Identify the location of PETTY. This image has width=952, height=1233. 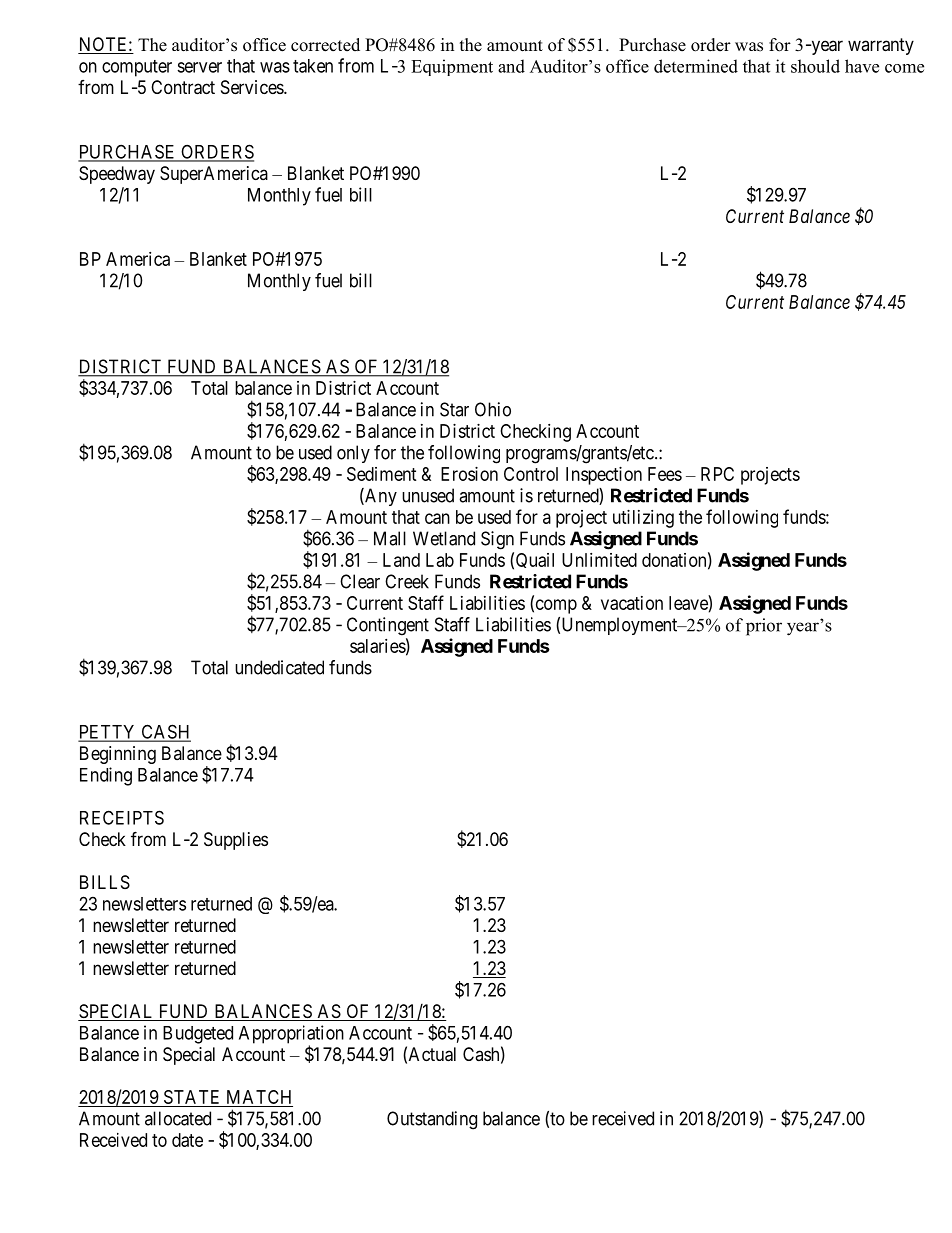
(108, 733).
